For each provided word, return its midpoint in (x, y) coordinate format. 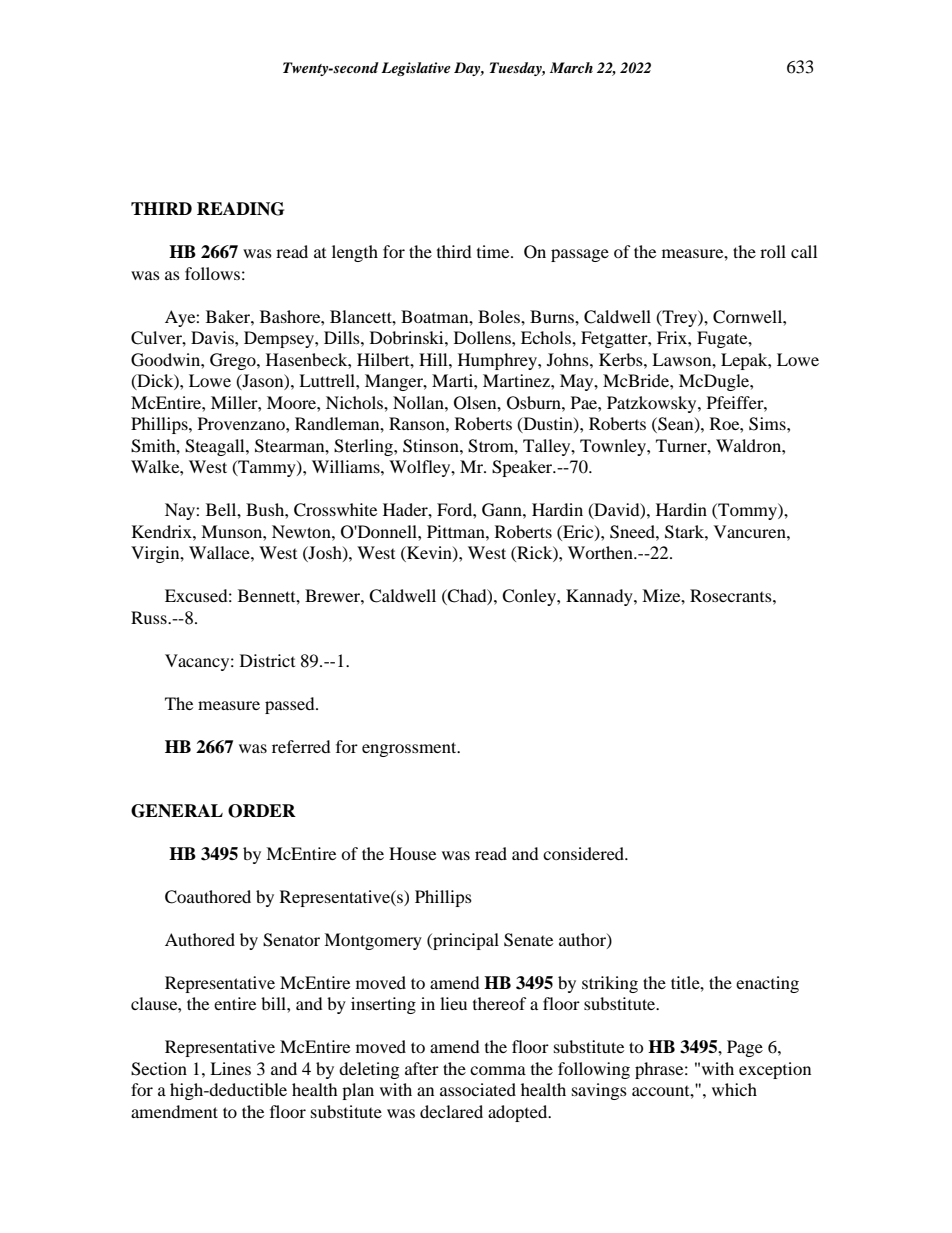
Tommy (747, 511)
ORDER (262, 811)
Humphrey (498, 361)
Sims (768, 424)
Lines (230, 1068)
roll (773, 251)
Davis (213, 337)
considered (585, 853)
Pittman (457, 531)
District (267, 660)
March (571, 67)
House (412, 853)
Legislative (416, 69)
